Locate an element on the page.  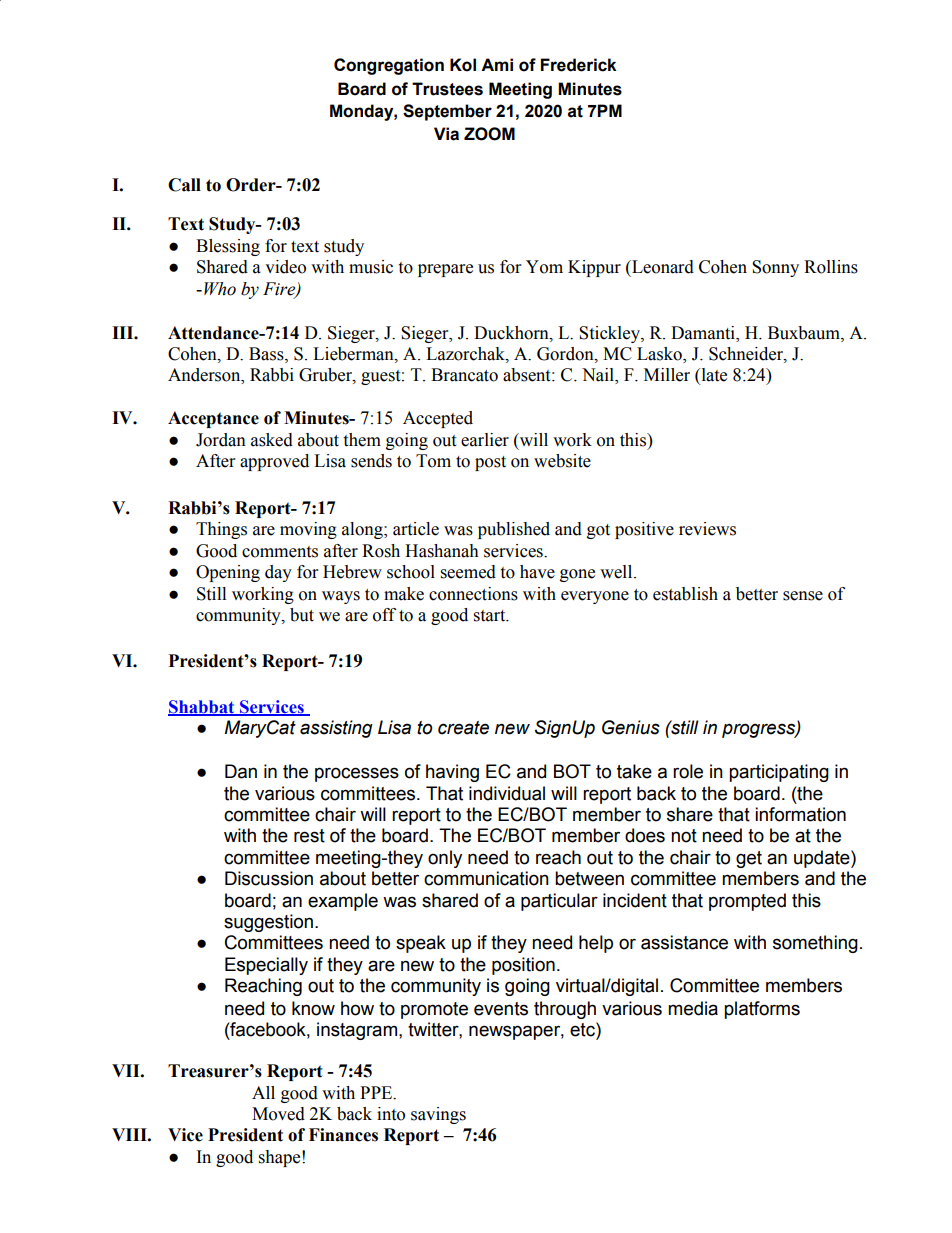
create is located at coordinates (463, 728).
